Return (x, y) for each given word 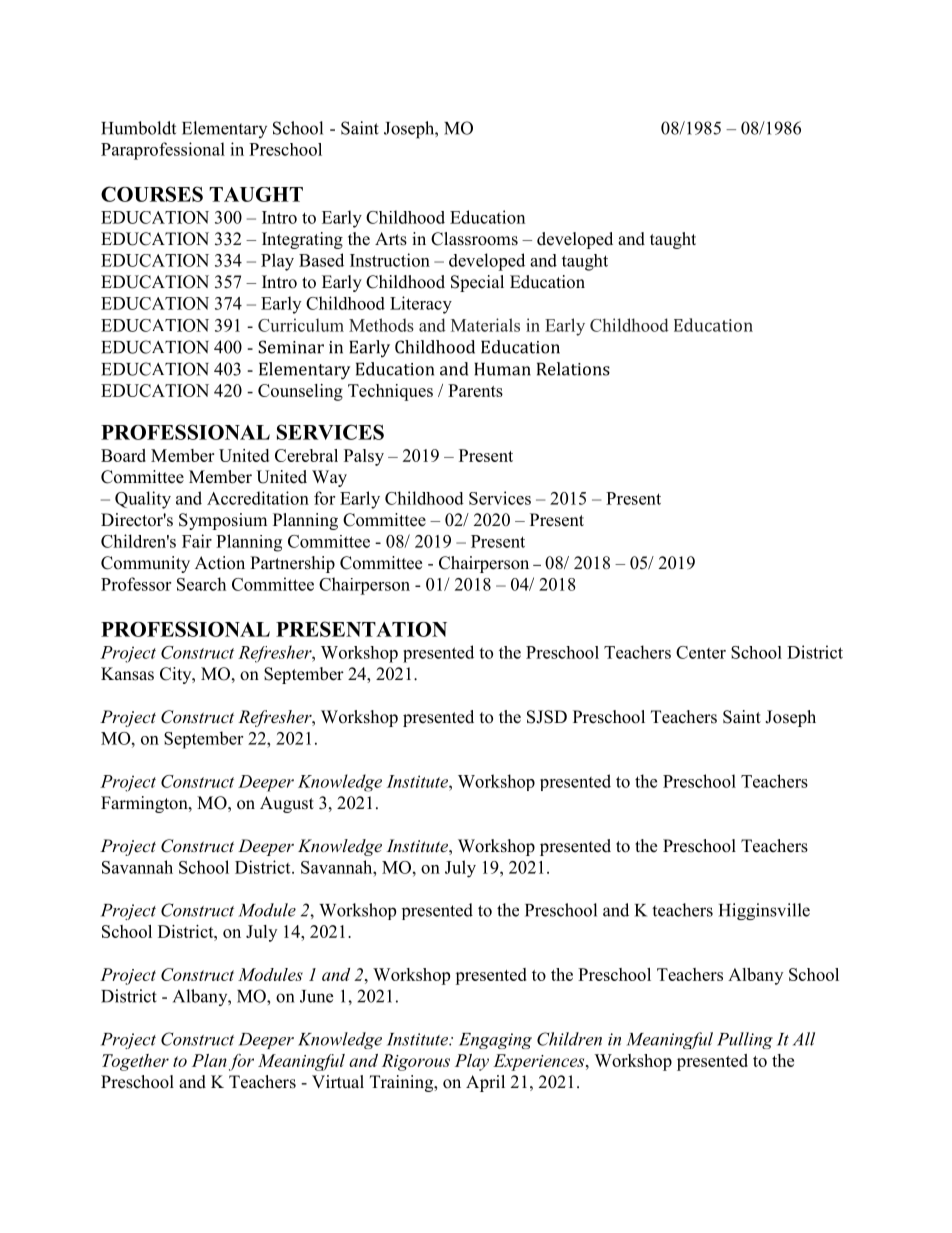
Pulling (745, 1040)
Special (477, 283)
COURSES (152, 194)
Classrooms (474, 239)
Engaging (495, 1041)
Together (135, 1062)
